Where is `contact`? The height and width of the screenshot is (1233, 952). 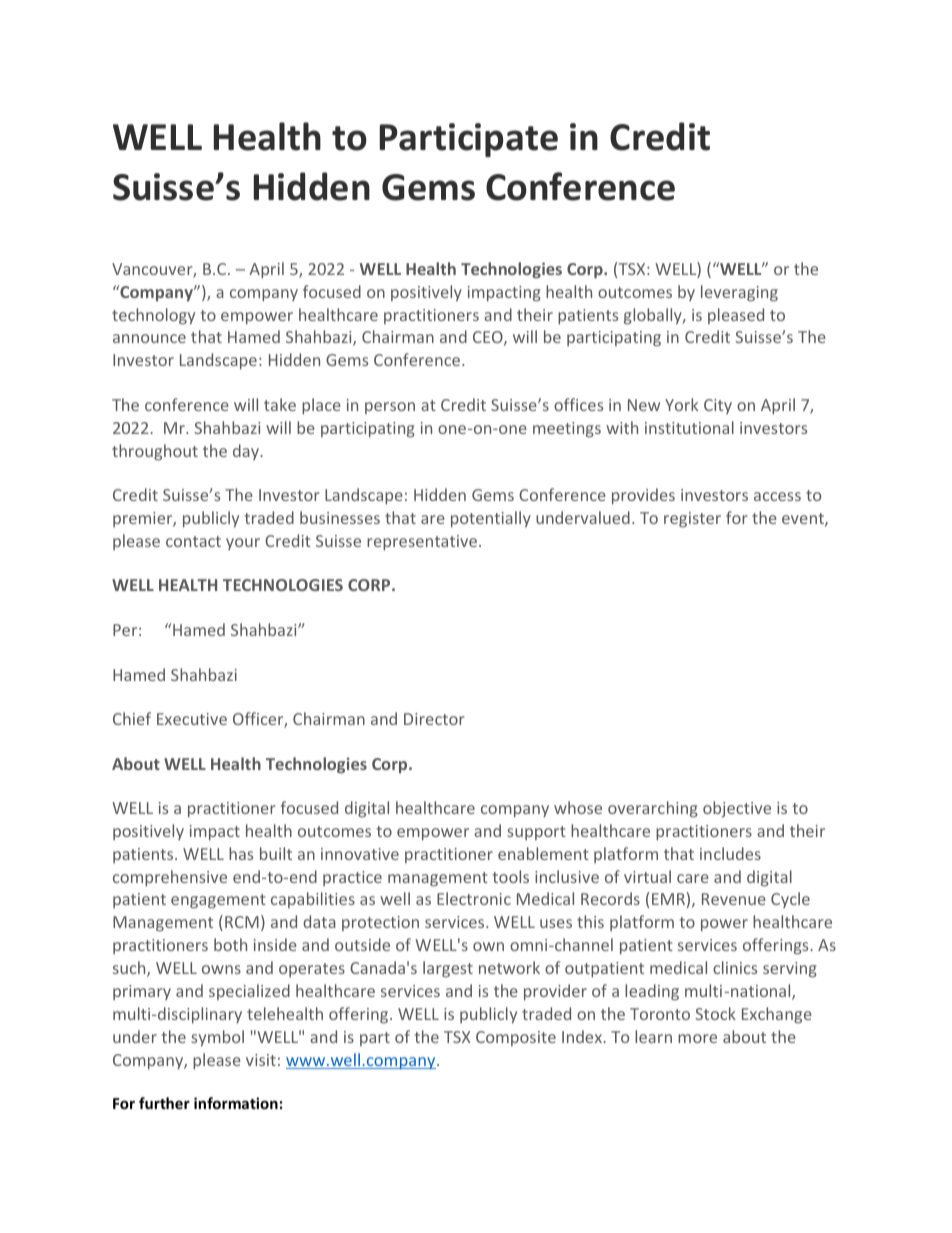 contact is located at coordinates (193, 541).
